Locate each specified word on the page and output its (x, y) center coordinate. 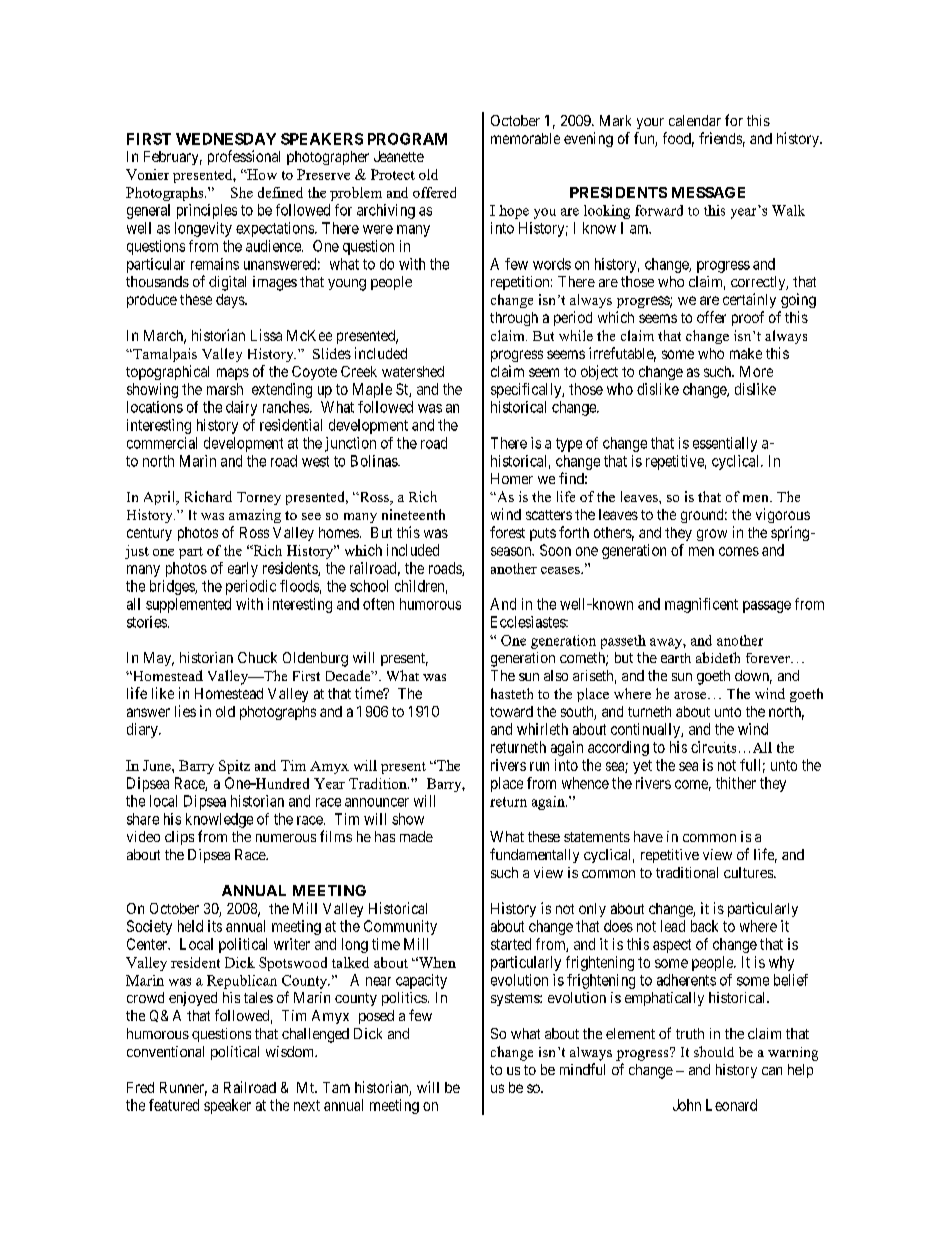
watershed (413, 371)
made (416, 836)
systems (516, 999)
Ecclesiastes (529, 622)
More (756, 371)
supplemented (188, 605)
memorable (525, 138)
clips (179, 838)
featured (174, 1105)
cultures (749, 872)
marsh (225, 389)
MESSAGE (708, 192)
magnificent (701, 605)
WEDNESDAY (226, 139)
